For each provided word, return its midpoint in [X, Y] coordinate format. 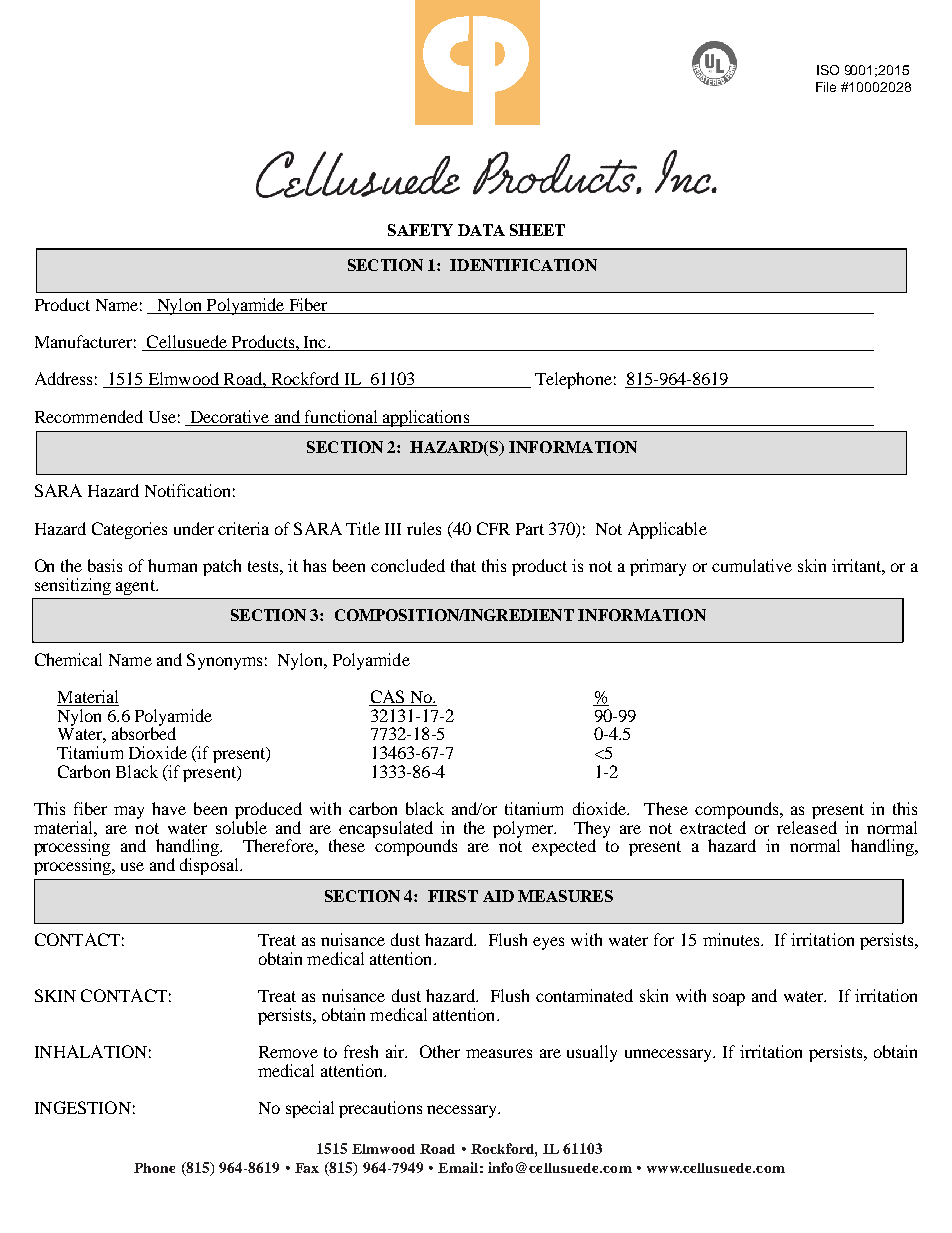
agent [136, 587]
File [826, 87]
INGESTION [83, 1107]
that [463, 565]
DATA [481, 230]
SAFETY [420, 230]
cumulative [752, 565]
